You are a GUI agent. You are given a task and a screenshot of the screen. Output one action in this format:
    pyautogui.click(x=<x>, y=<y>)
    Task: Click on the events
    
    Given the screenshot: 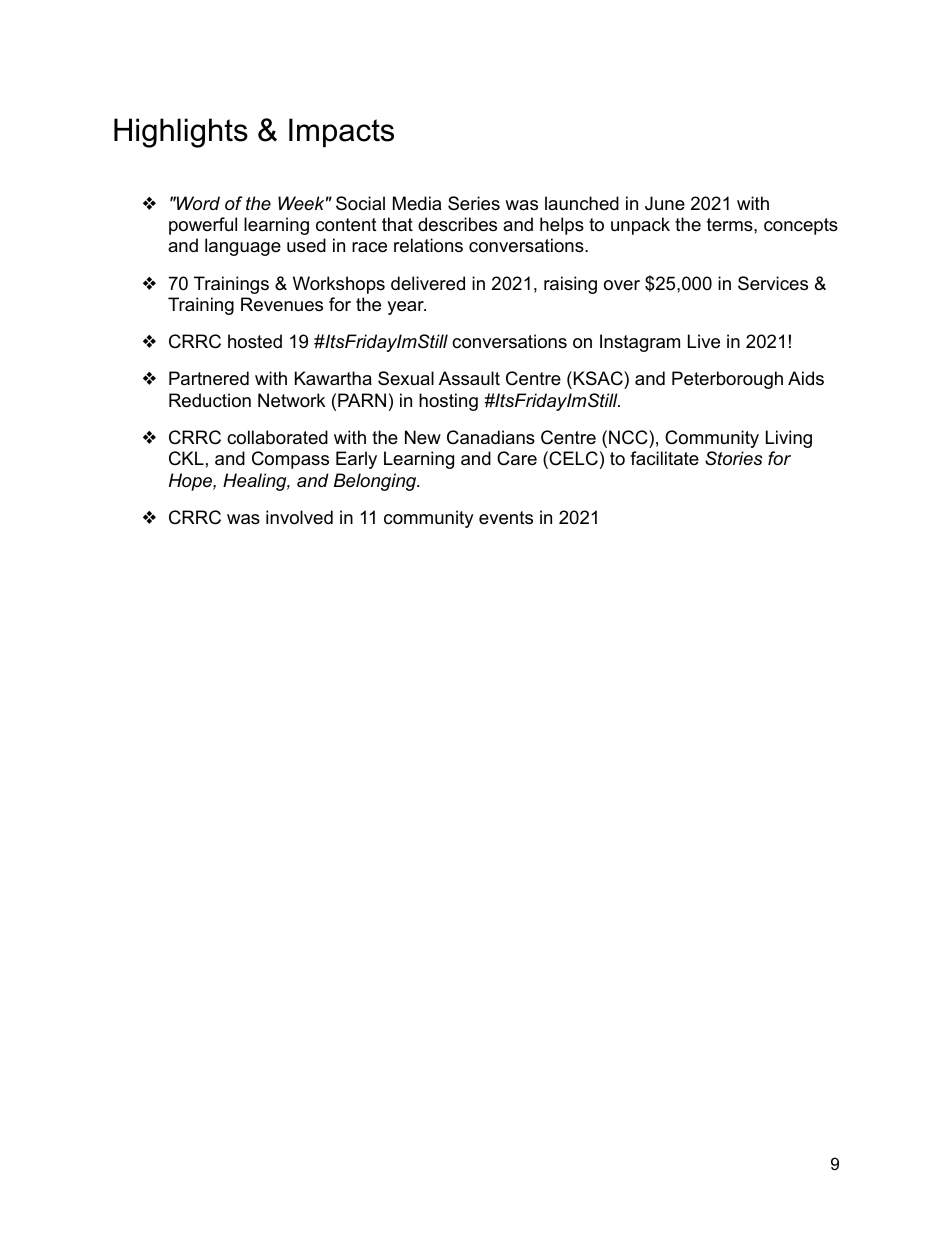 What is the action you would take?
    pyautogui.click(x=506, y=518)
